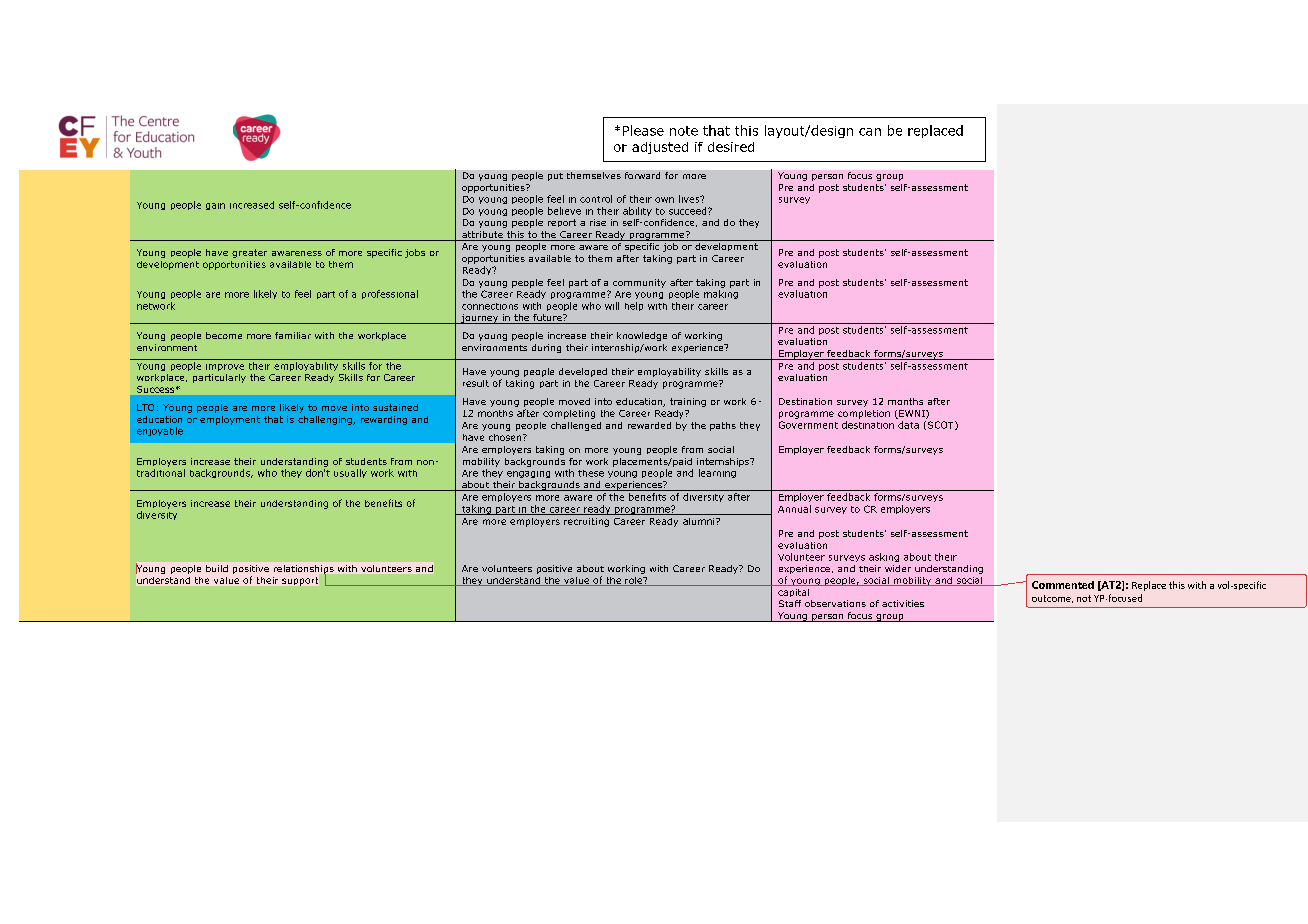  Describe the element at coordinates (689, 211) in the page. I see `succeed` at that location.
